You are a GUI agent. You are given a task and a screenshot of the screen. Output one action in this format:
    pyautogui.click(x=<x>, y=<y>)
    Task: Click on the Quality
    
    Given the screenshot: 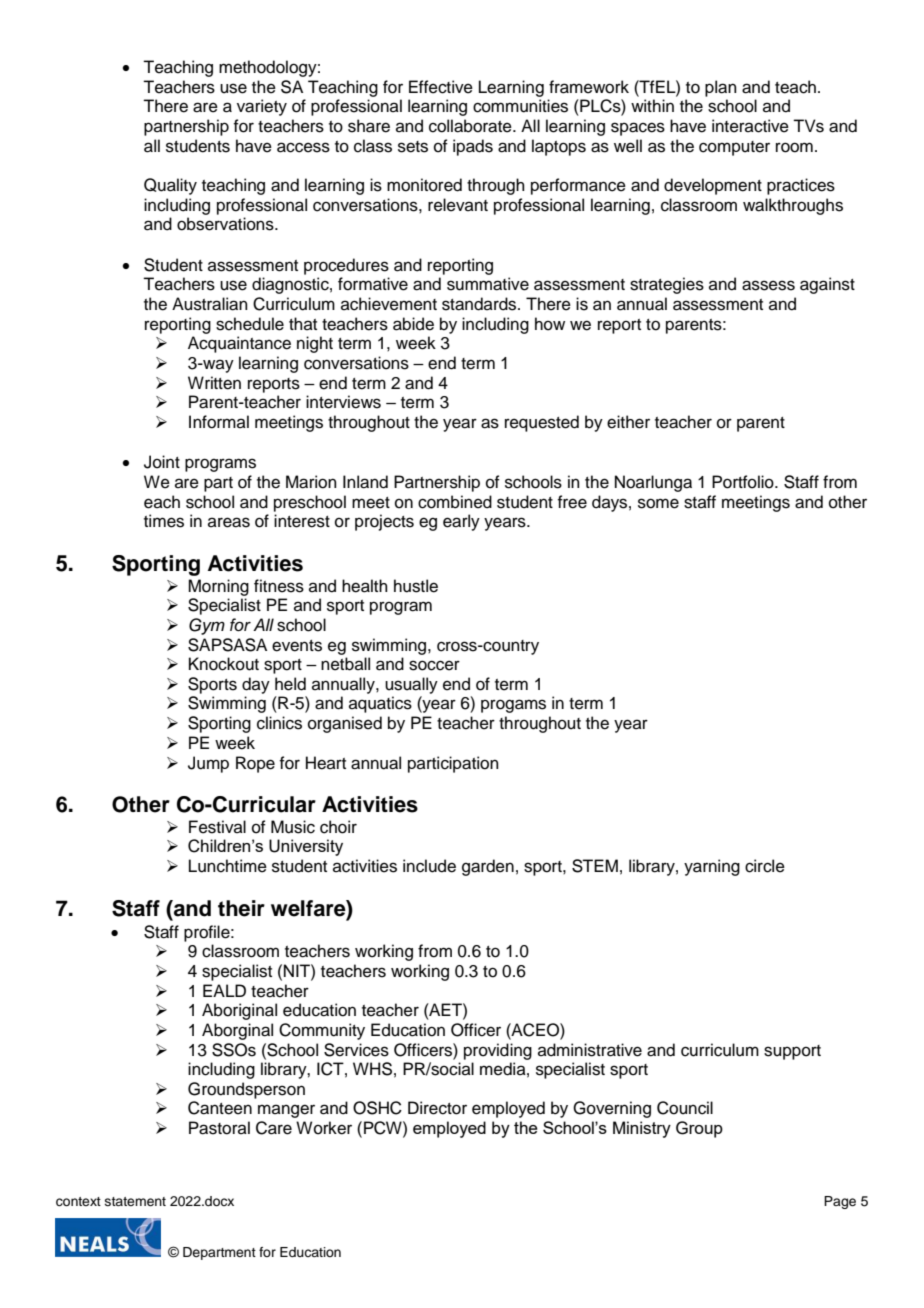 What is the action you would take?
    pyautogui.click(x=170, y=186)
